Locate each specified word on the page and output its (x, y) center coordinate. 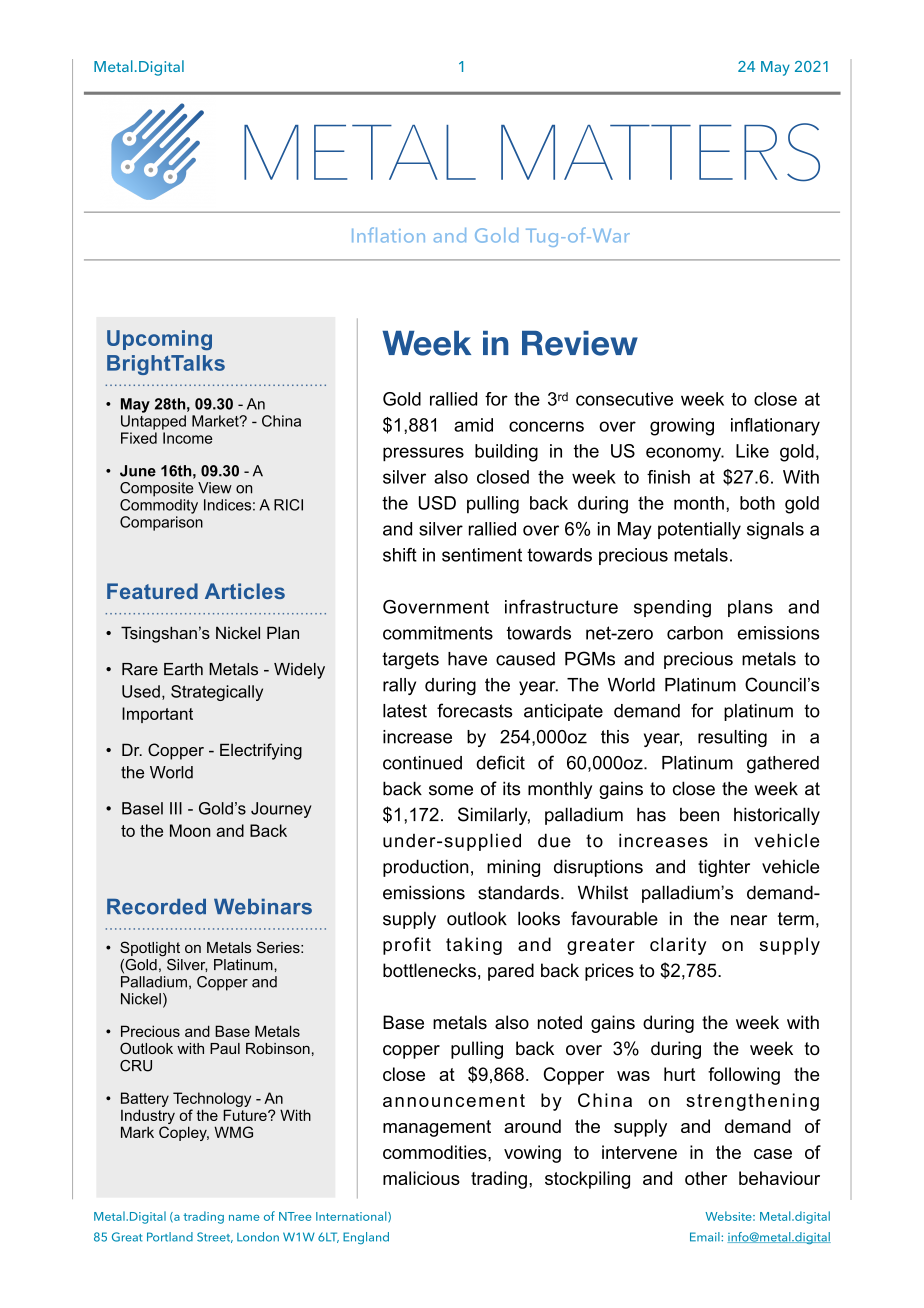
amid (473, 425)
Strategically (217, 693)
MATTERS (660, 152)
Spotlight (150, 949)
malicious (421, 1178)
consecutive (624, 399)
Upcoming (159, 340)
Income (188, 438)
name (244, 1218)
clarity (678, 946)
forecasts (474, 710)
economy (685, 454)
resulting (732, 738)
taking (474, 946)
